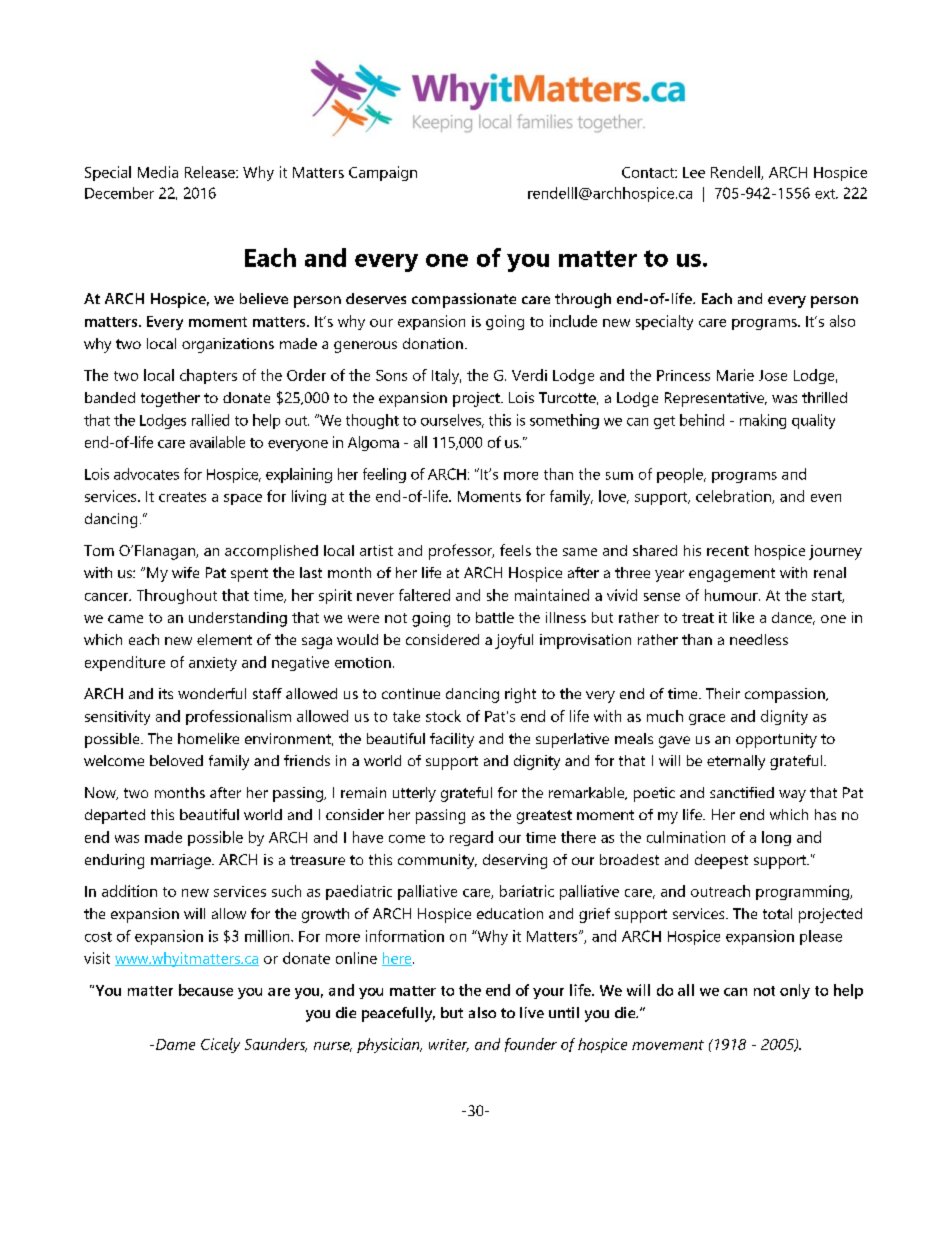 The image size is (952, 1233). What do you see at coordinates (742, 792) in the page?
I see `sanctified` at bounding box center [742, 792].
